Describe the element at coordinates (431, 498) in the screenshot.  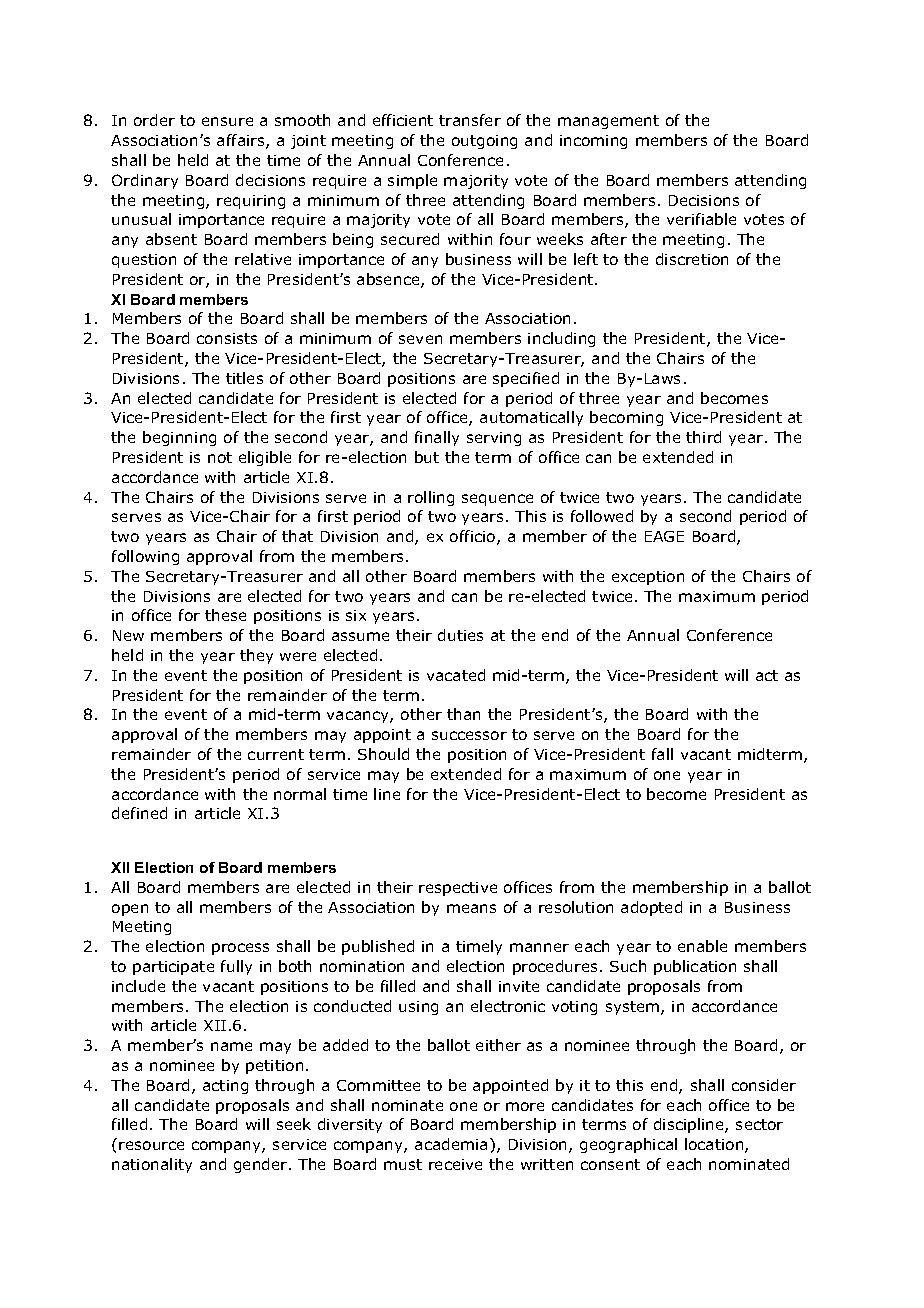
I see `rolling` at that location.
